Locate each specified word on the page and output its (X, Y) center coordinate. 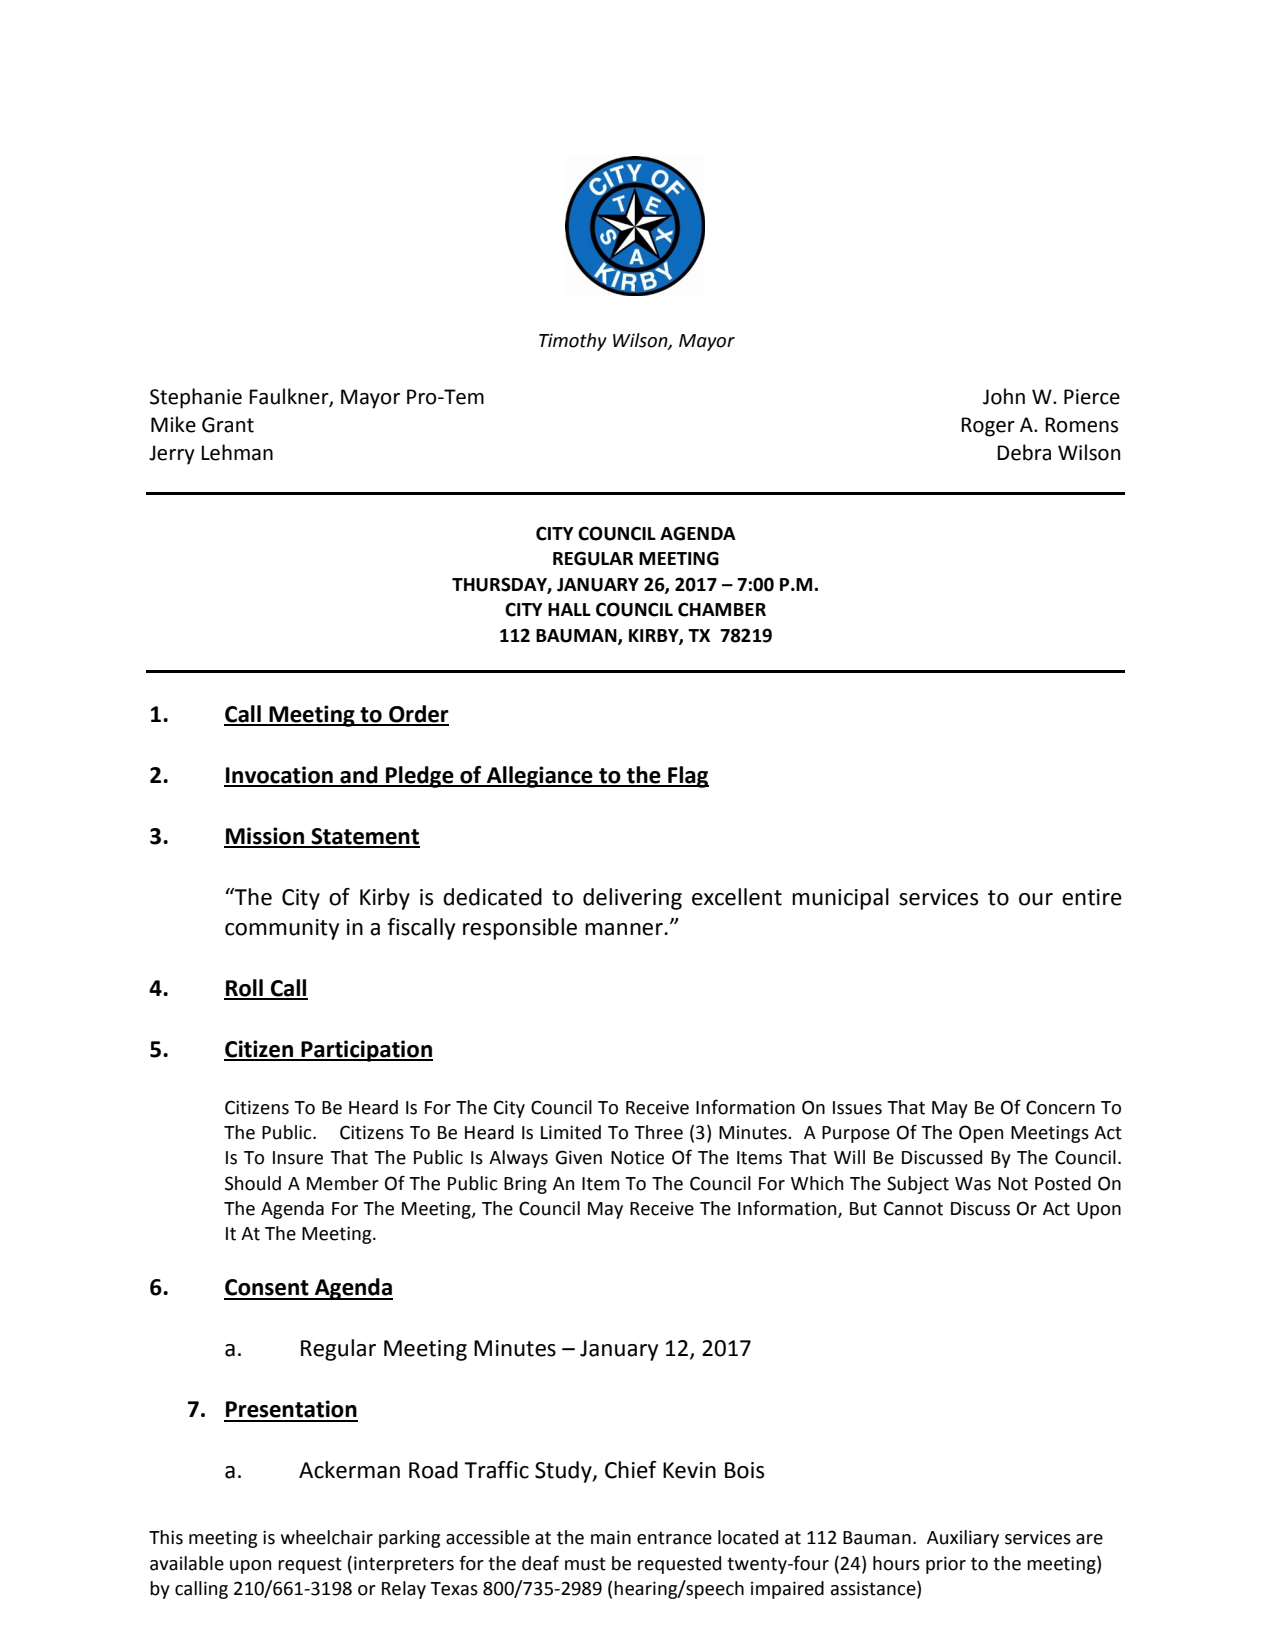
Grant (228, 425)
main (611, 1537)
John (1004, 396)
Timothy (573, 342)
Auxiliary (963, 1539)
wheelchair (327, 1537)
